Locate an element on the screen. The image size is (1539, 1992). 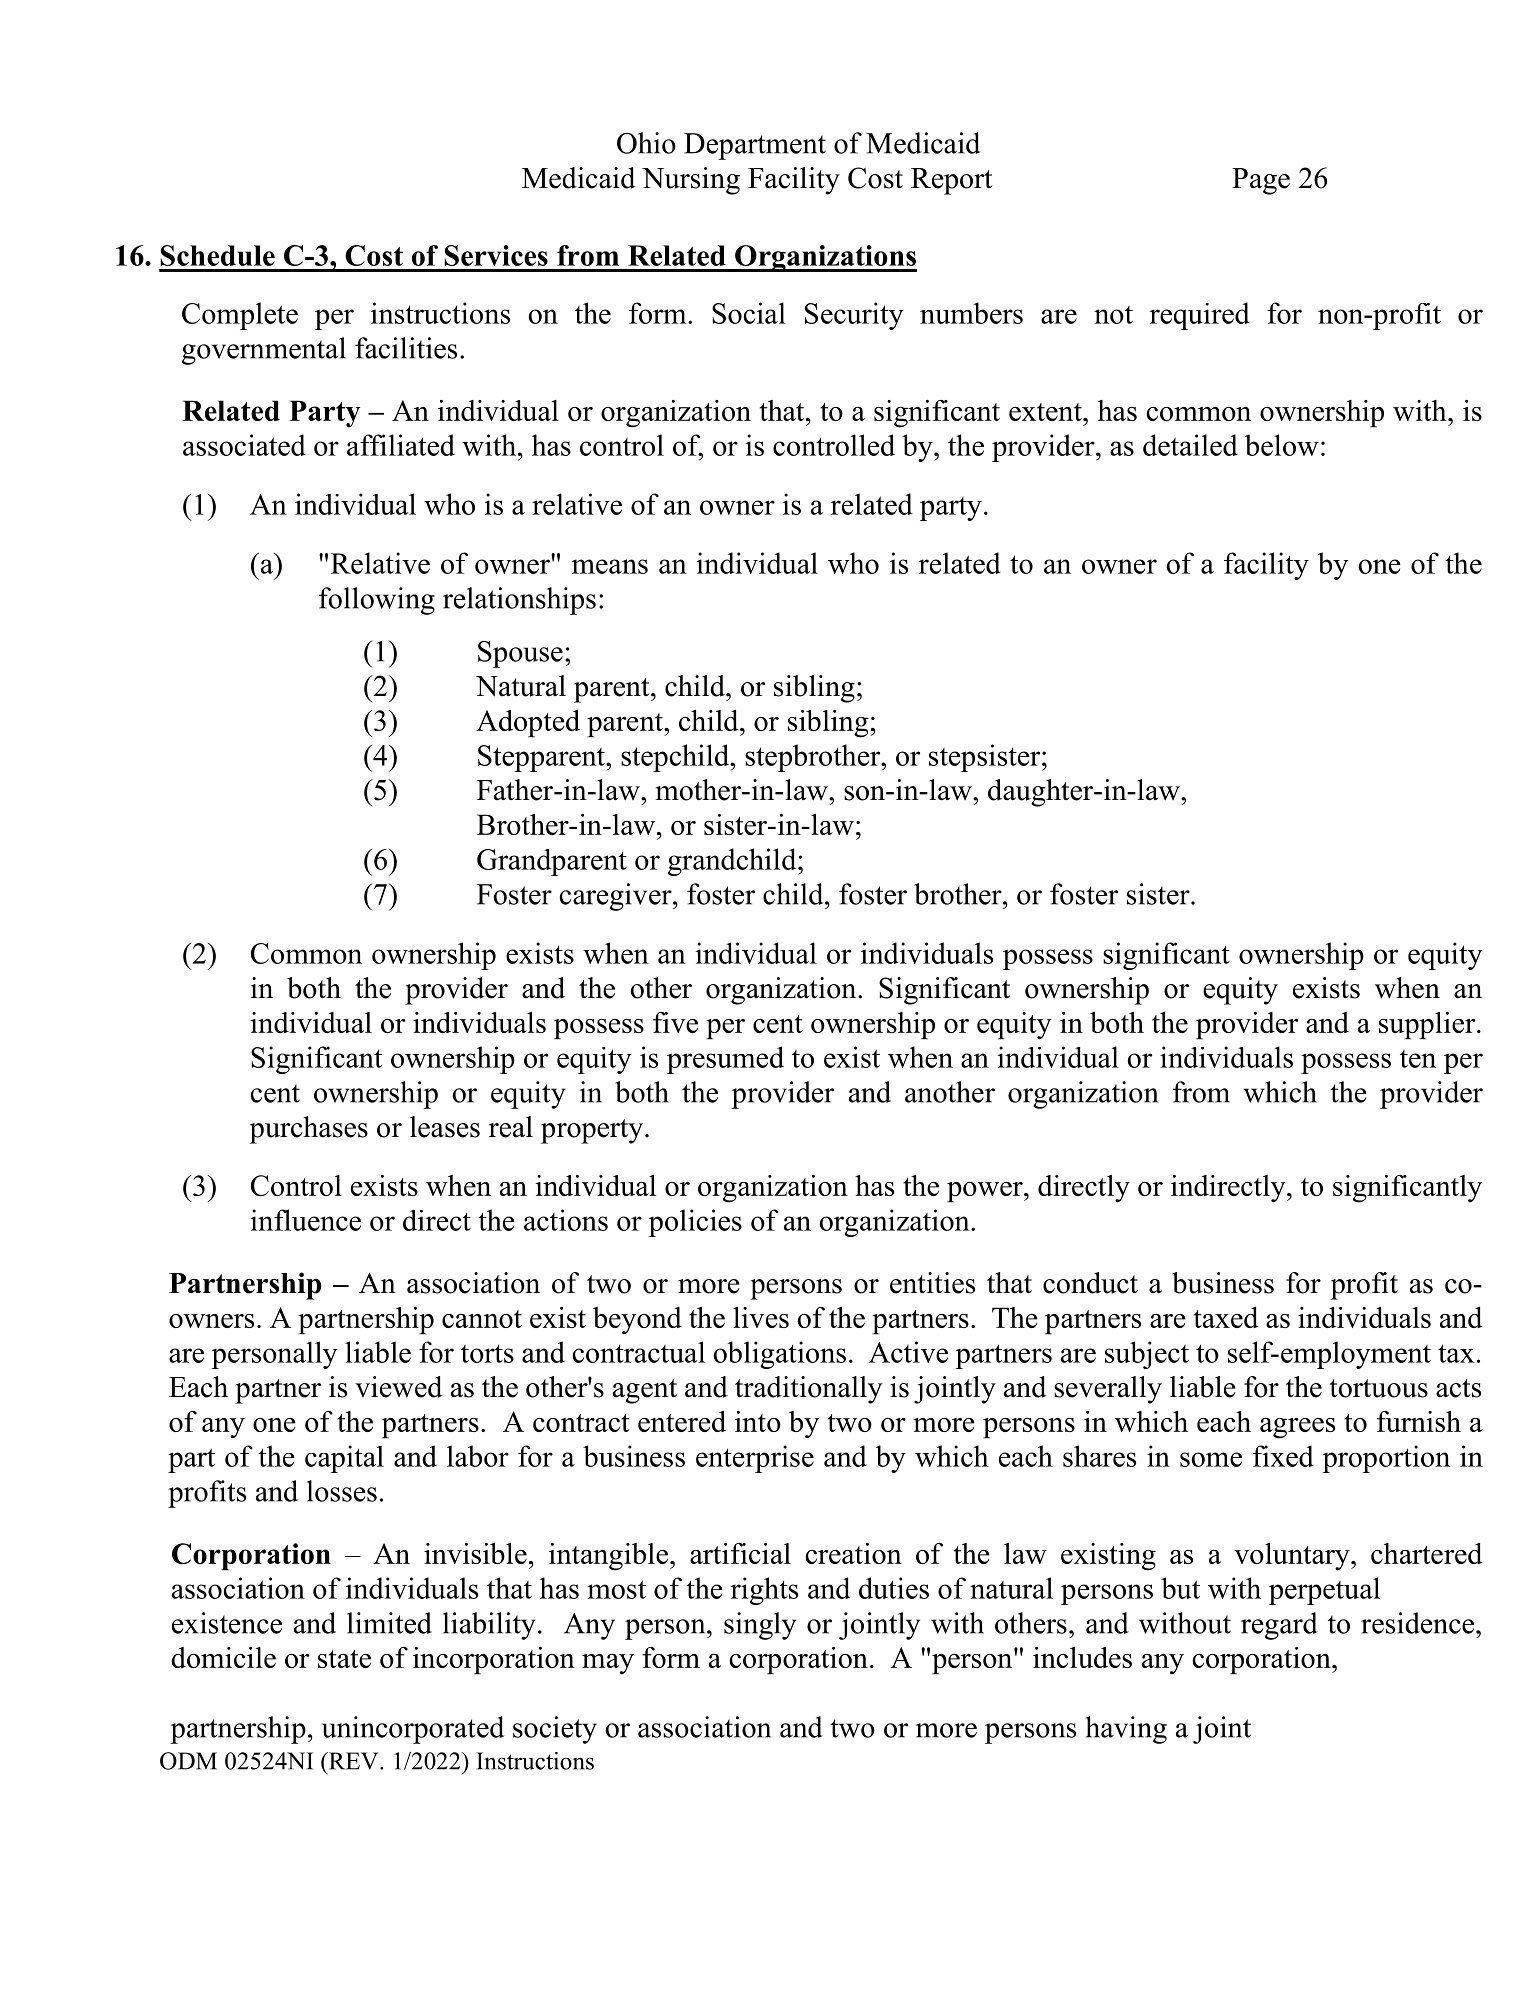
following is located at coordinates (377, 601).
